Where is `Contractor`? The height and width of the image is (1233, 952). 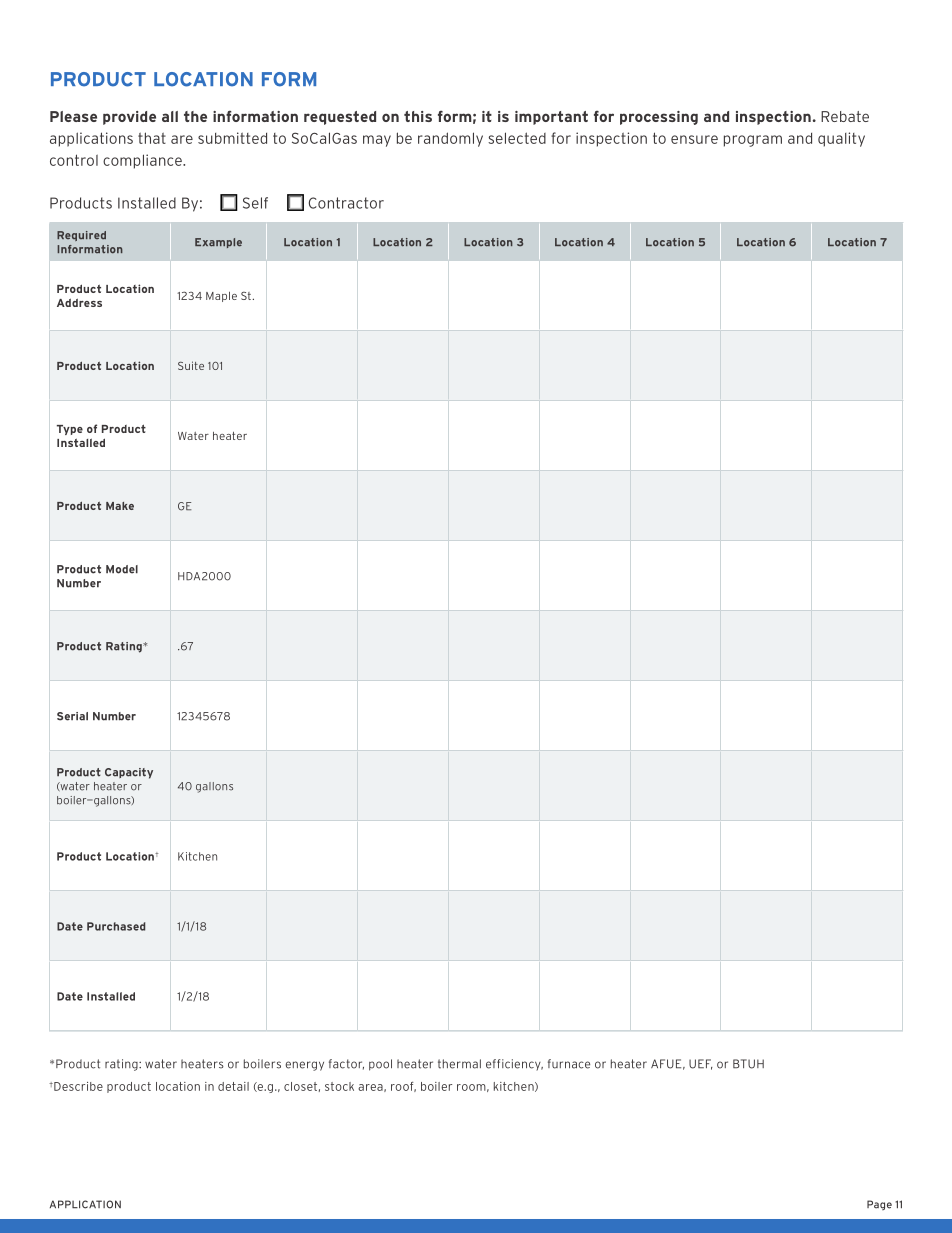 Contractor is located at coordinates (346, 203).
